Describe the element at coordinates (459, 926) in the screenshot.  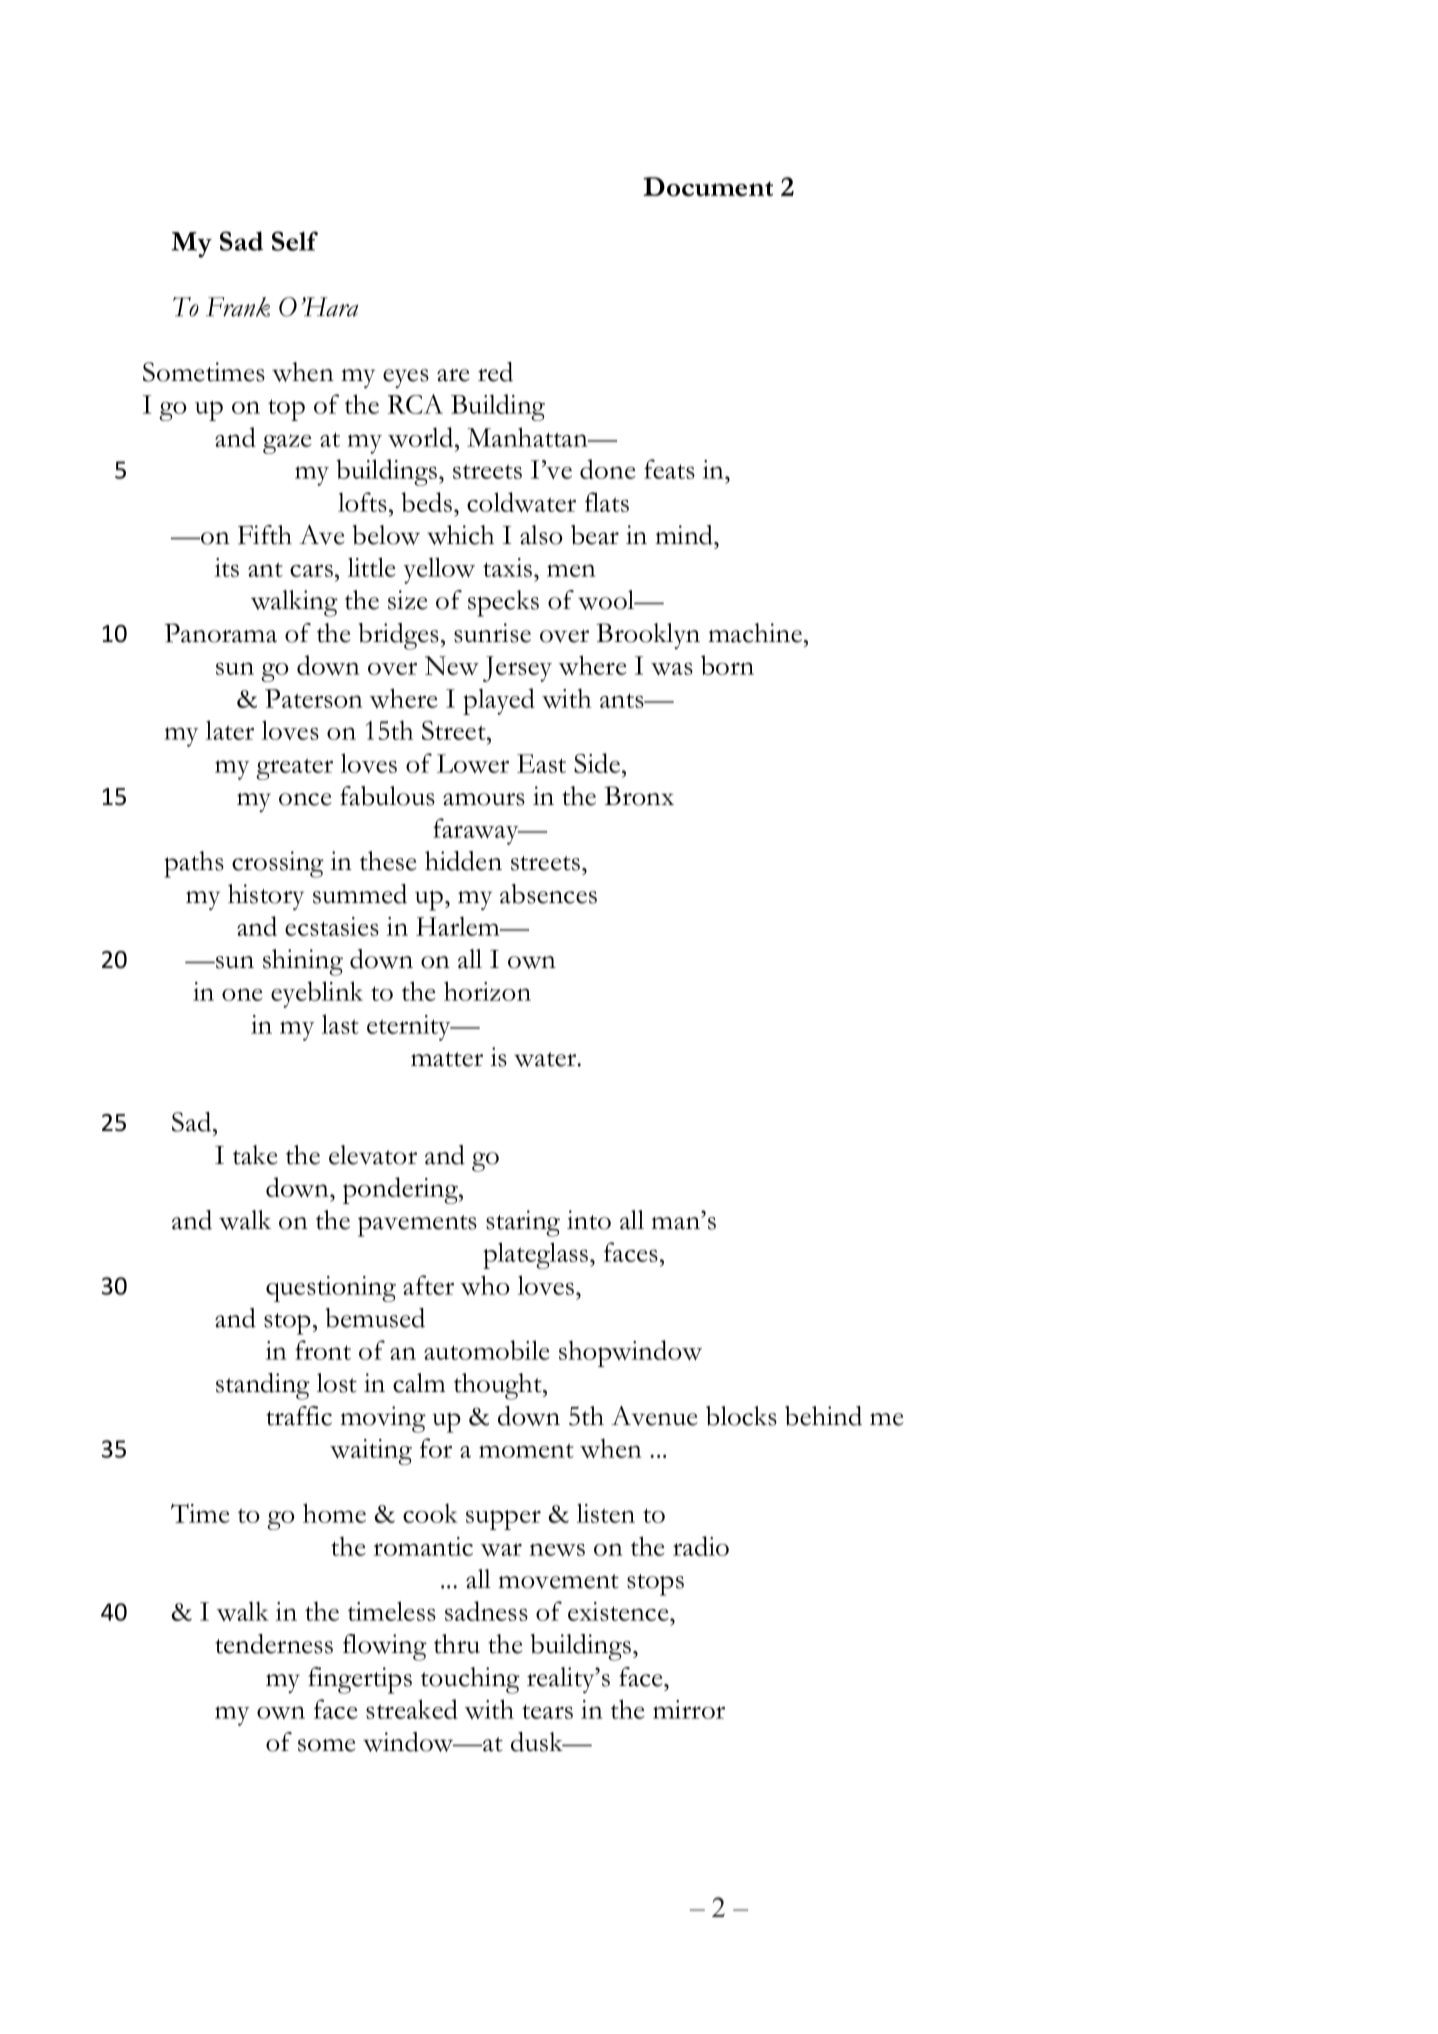
I see `Harlem` at that location.
